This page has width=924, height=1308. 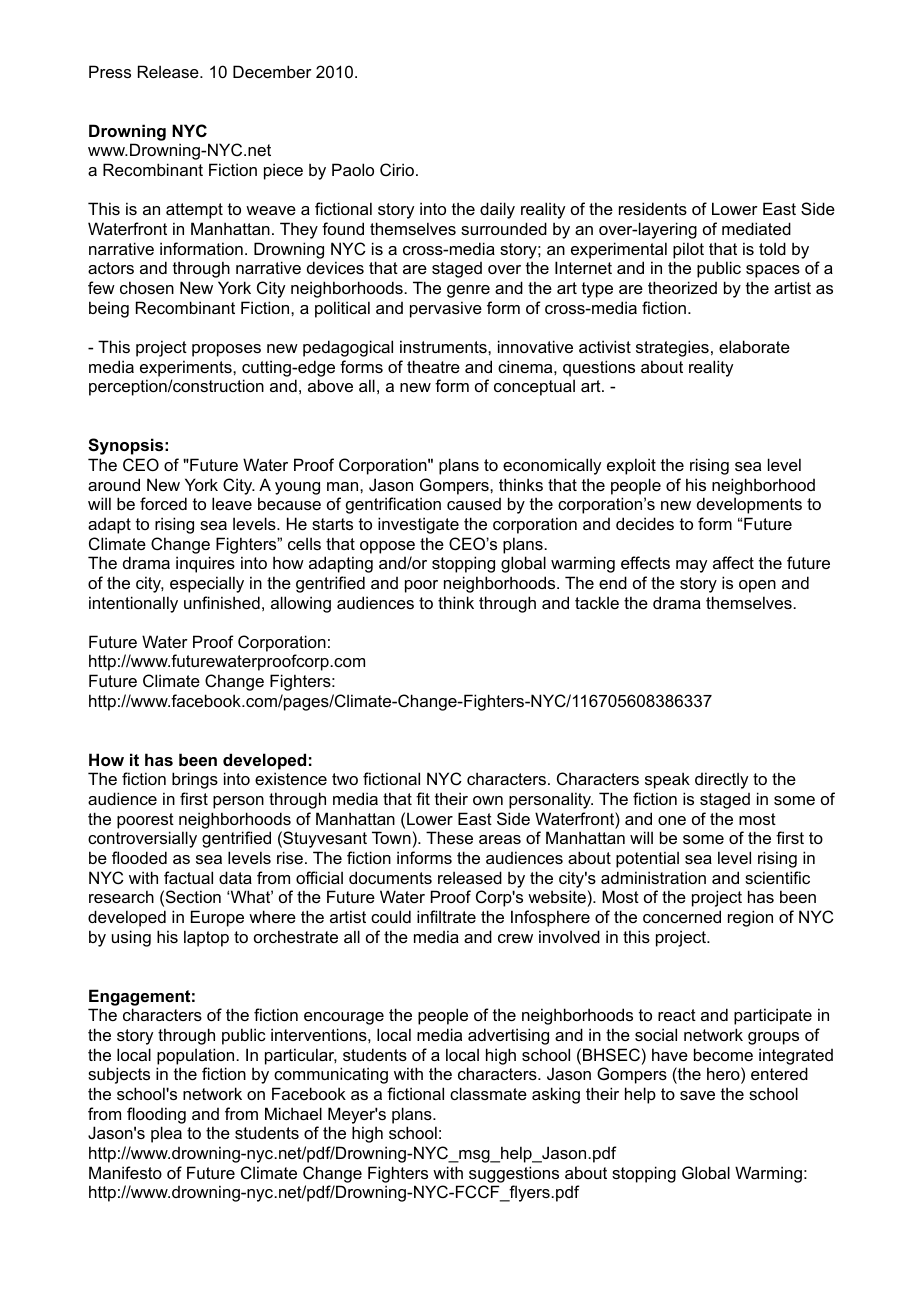 What do you see at coordinates (688, 250) in the page?
I see `pilot` at bounding box center [688, 250].
